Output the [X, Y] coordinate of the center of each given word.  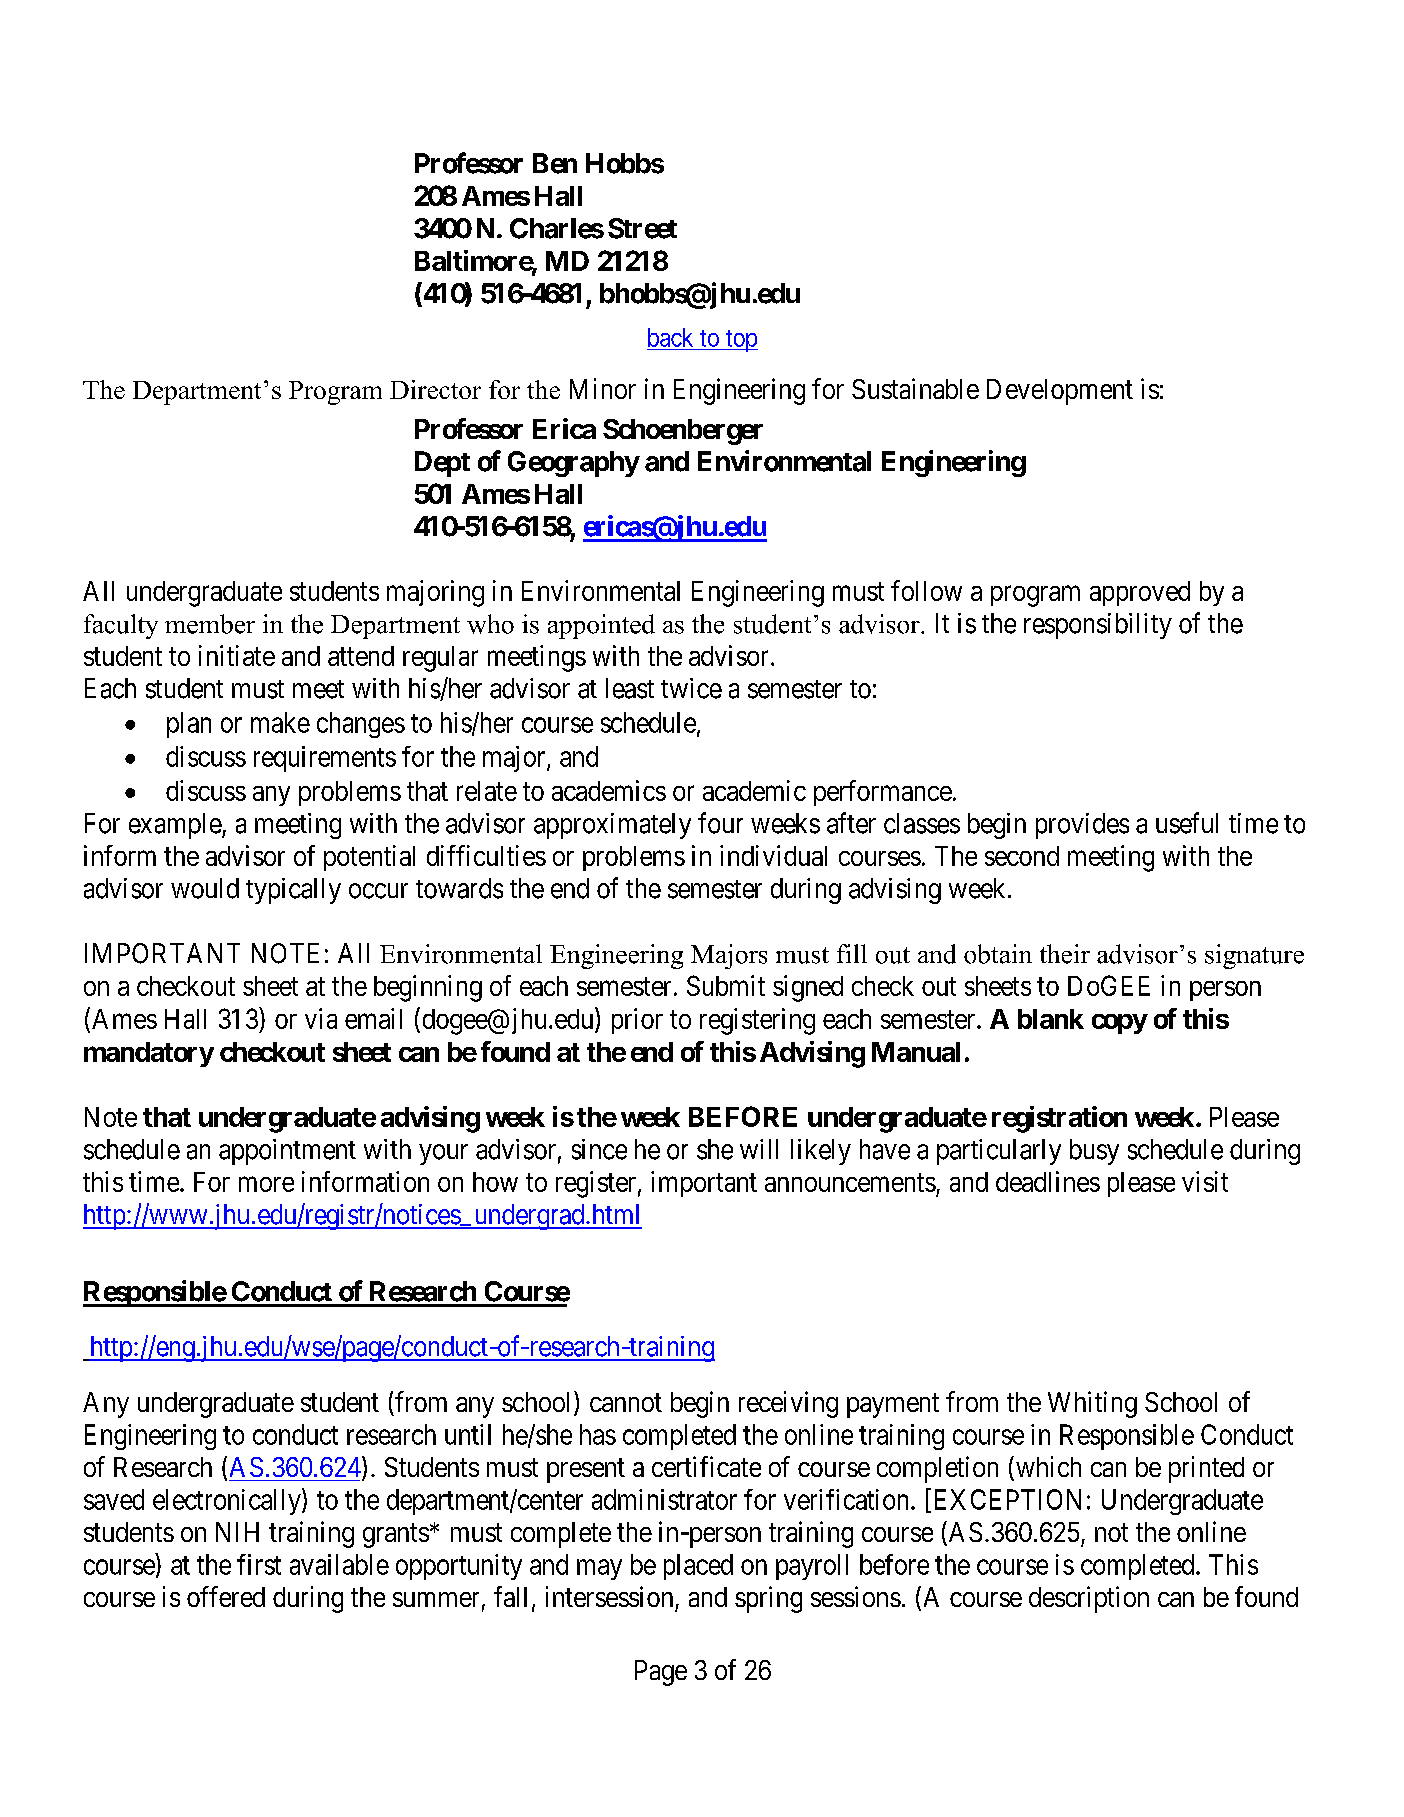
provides [1082, 826]
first [259, 1564]
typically [293, 891]
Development [1060, 392]
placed [698, 1567]
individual [773, 855]
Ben [555, 163]
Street [642, 228]
